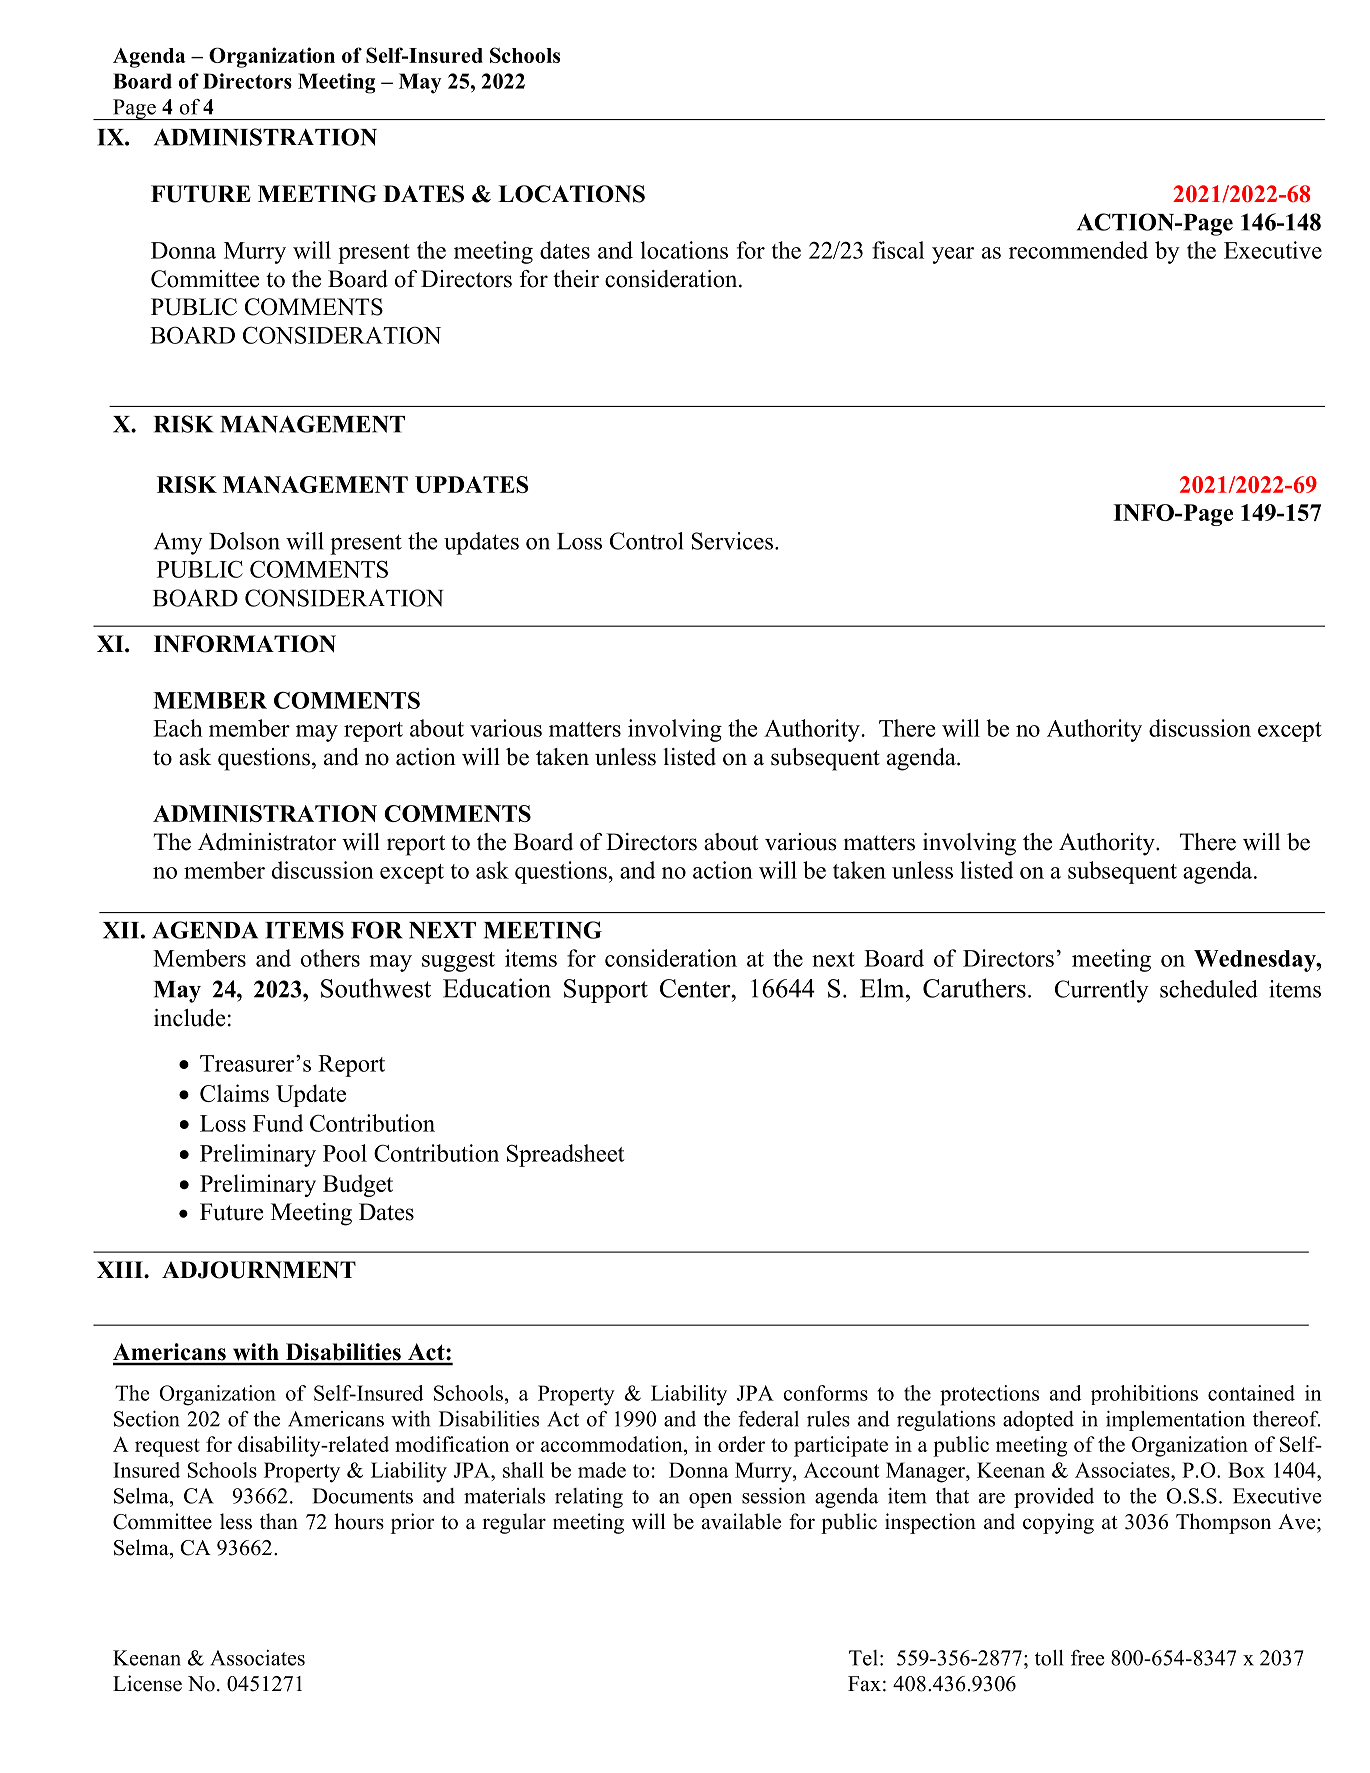 The height and width of the image is (1773, 1370). What do you see at coordinates (1078, 250) in the image?
I see `recommended` at bounding box center [1078, 250].
